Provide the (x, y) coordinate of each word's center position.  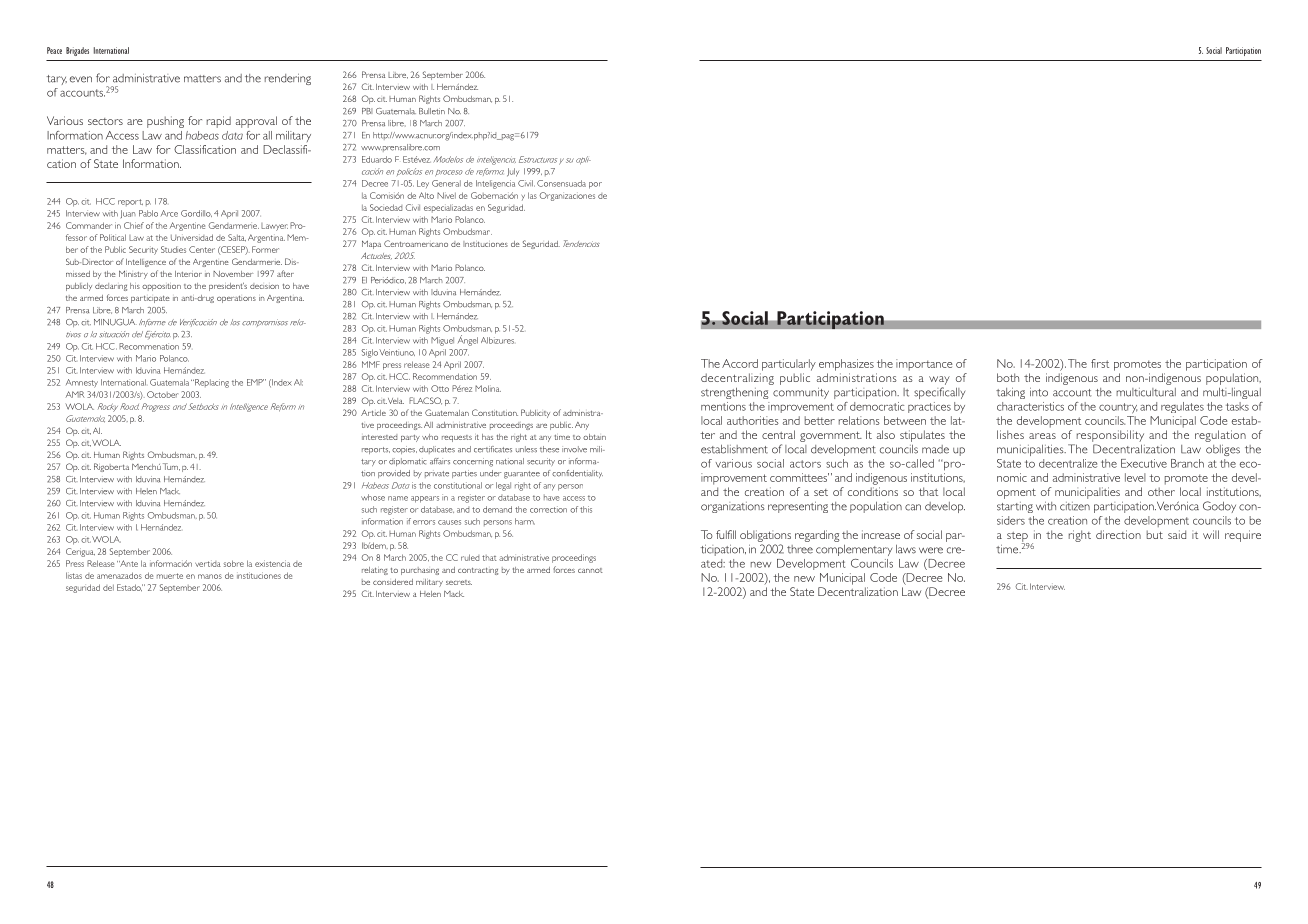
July (513, 172)
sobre (234, 563)
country (1118, 408)
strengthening (734, 393)
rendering (288, 79)
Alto (426, 195)
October (162, 394)
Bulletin (432, 111)
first (1100, 363)
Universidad (192, 237)
